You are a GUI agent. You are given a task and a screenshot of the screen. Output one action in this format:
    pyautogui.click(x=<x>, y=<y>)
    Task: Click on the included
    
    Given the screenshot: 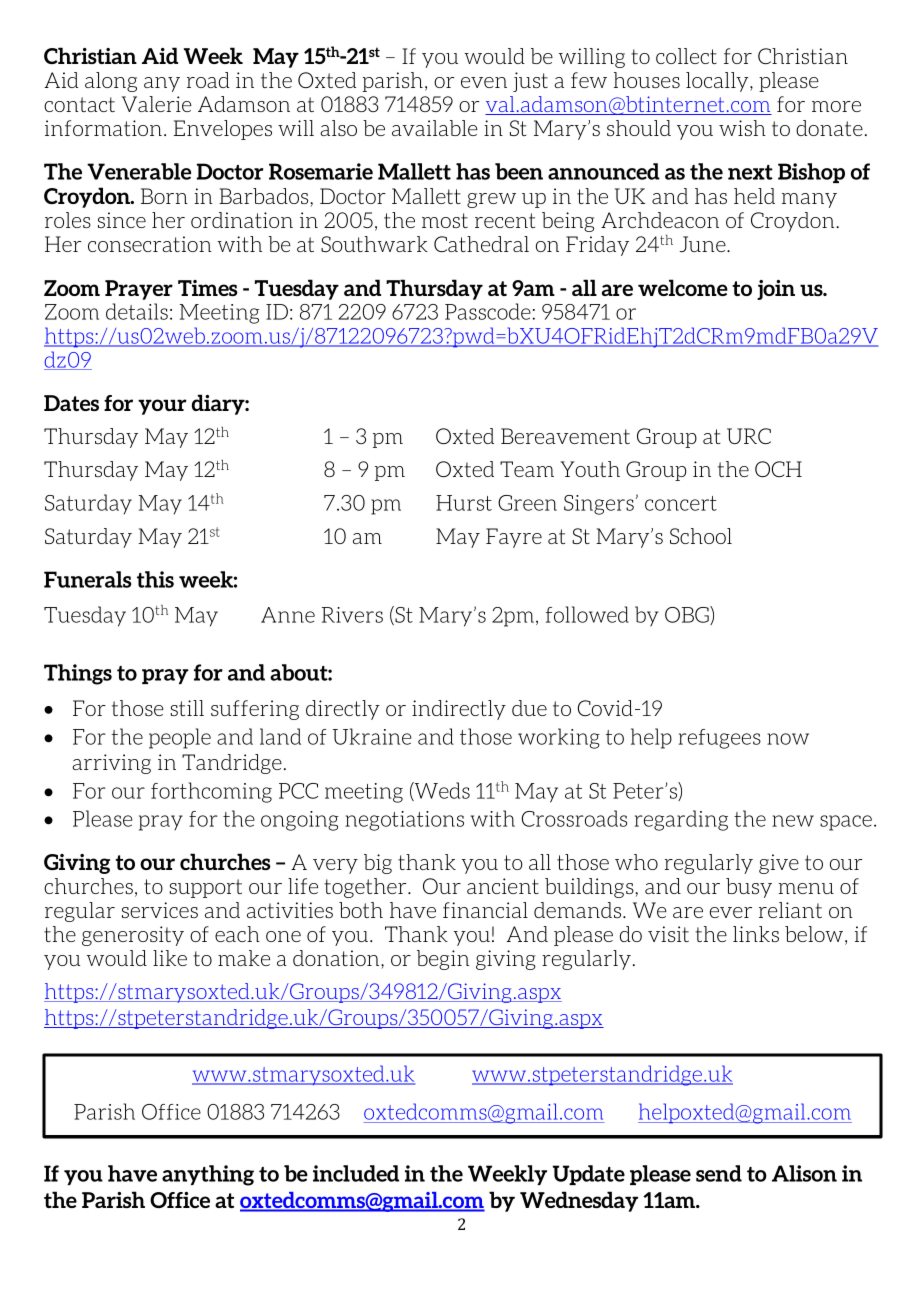 What is the action you would take?
    pyautogui.click(x=356, y=1173)
